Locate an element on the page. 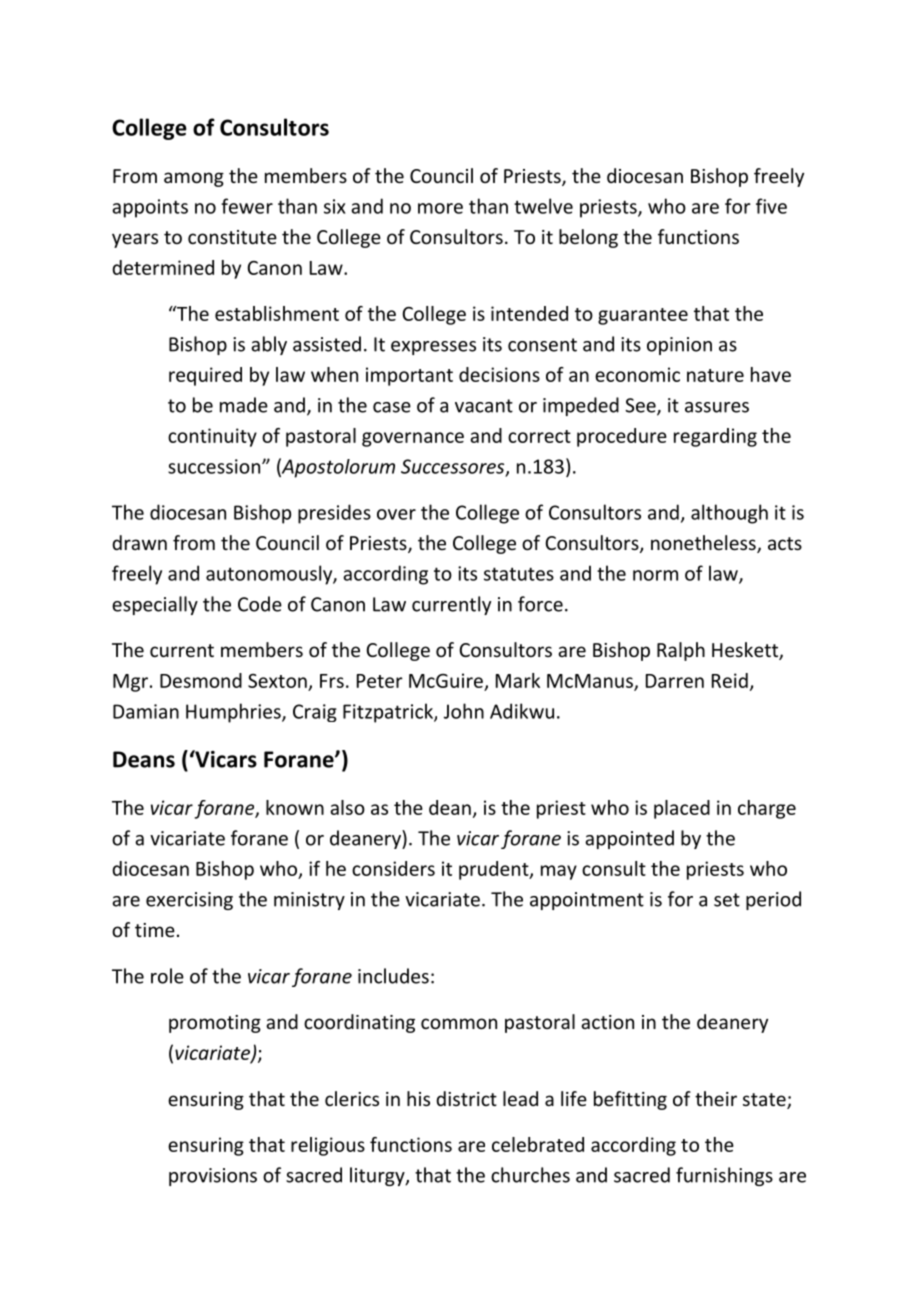  five is located at coordinates (771, 206).
